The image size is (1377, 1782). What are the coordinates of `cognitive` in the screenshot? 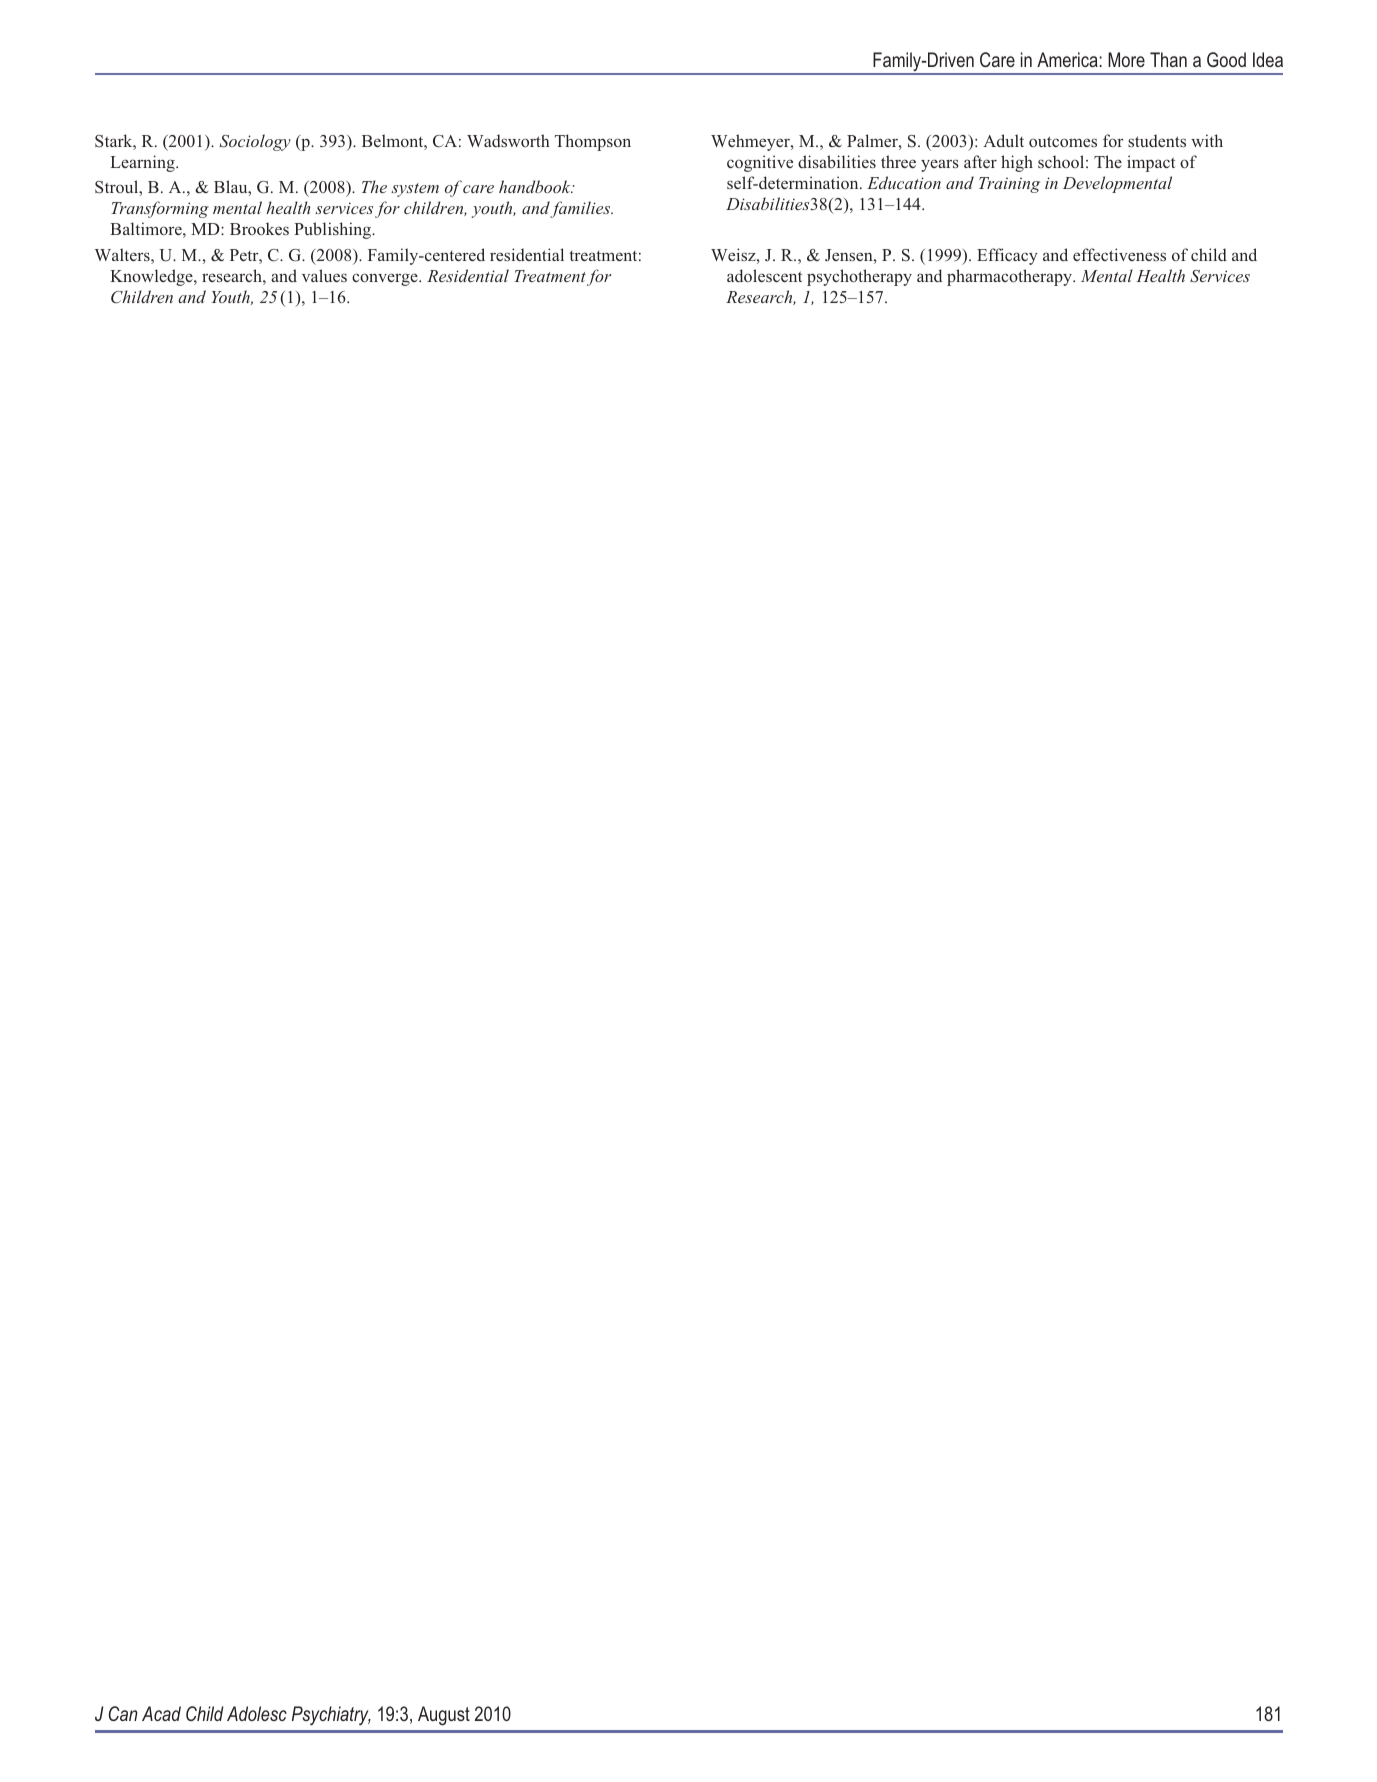 It's located at (760, 163).
